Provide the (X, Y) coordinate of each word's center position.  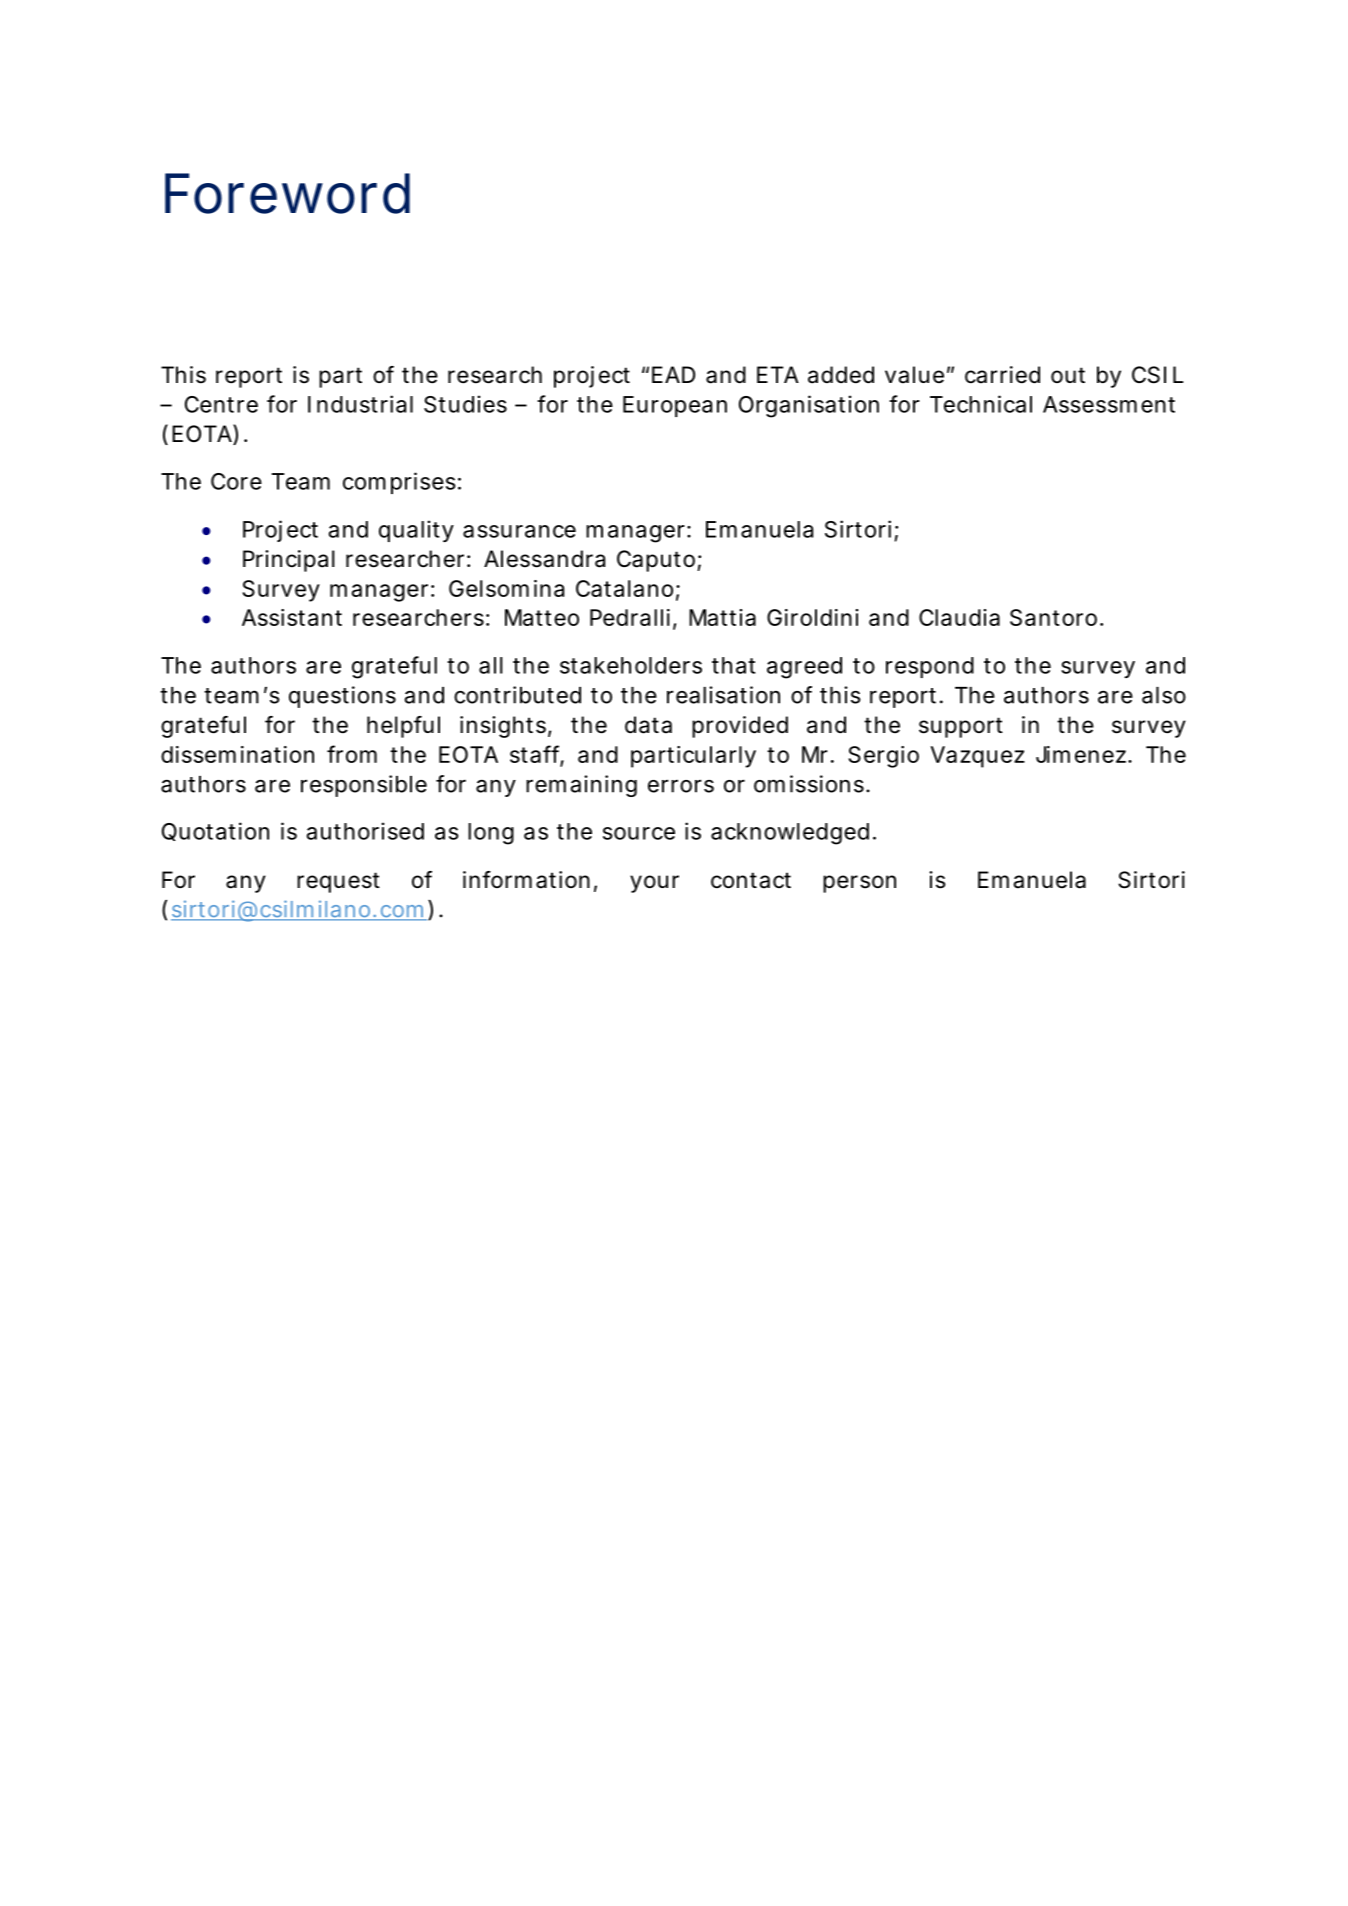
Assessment (1109, 404)
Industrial (360, 404)
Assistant (292, 617)
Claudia (959, 617)
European (675, 406)
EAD (673, 374)
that (733, 665)
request (338, 882)
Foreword (287, 193)
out (1068, 375)
